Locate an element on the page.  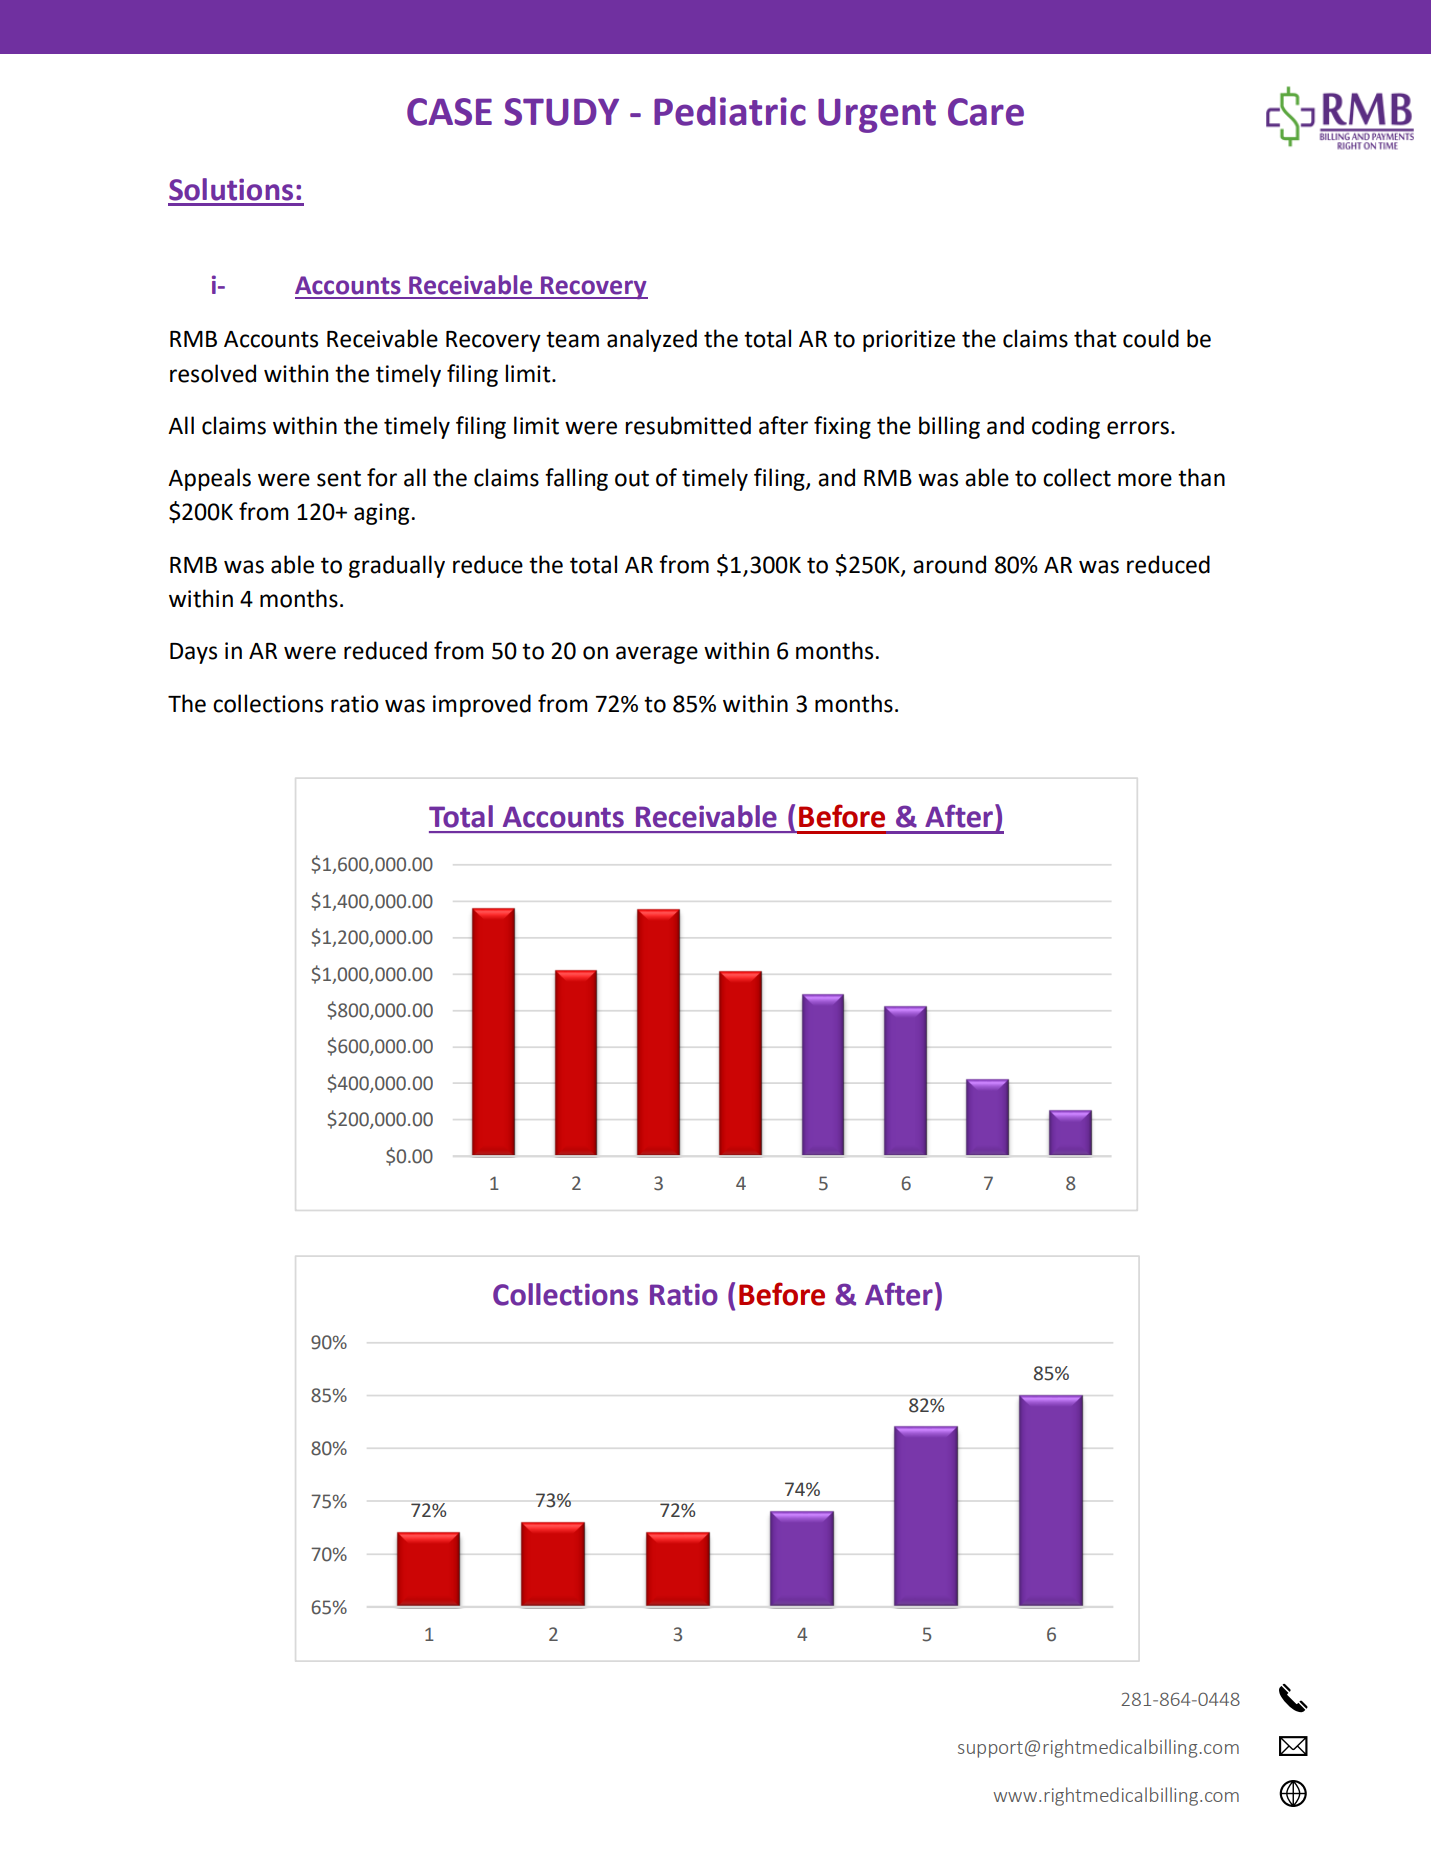
Pediatric is located at coordinates (730, 111).
